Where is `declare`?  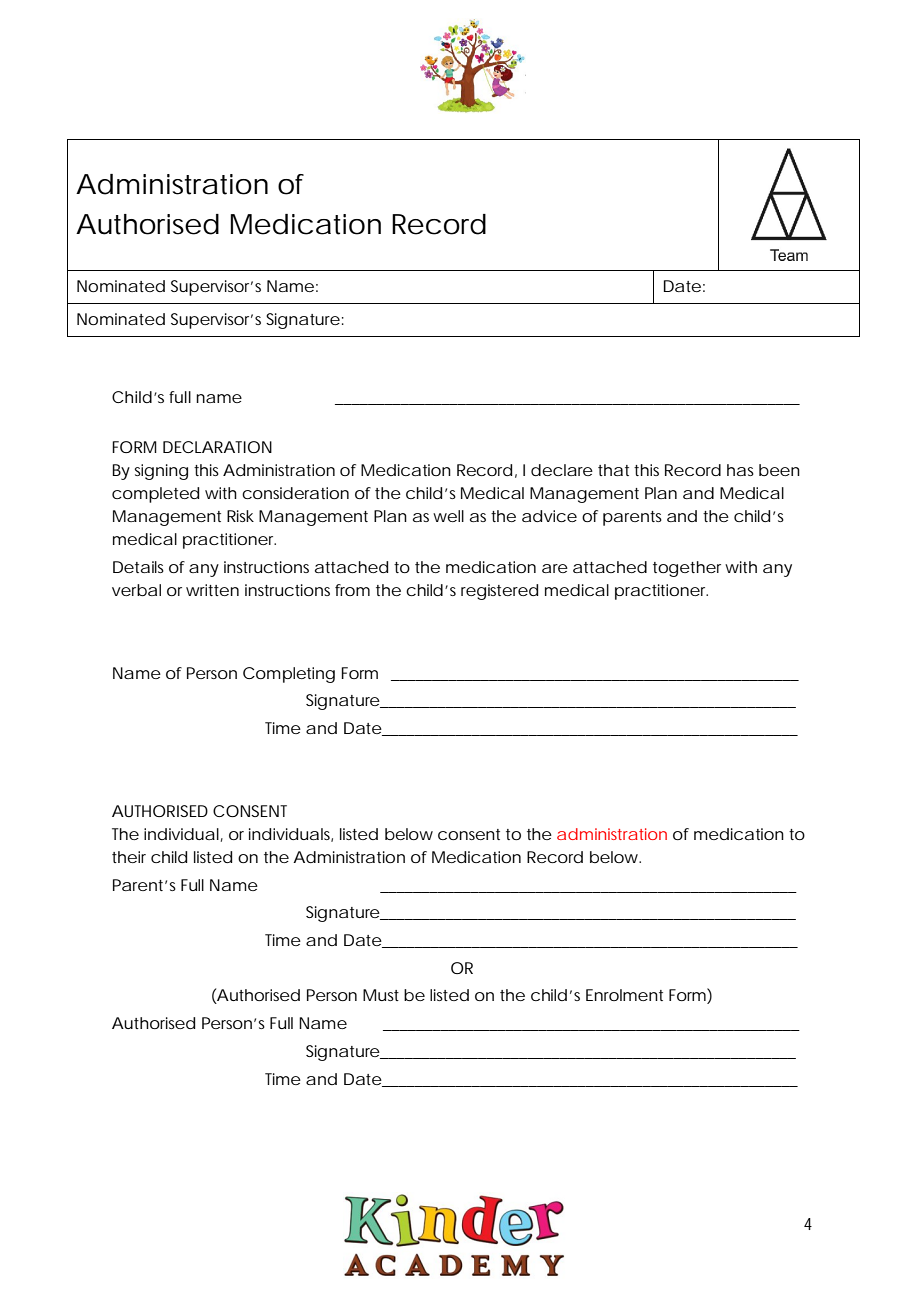
declare is located at coordinates (562, 470).
